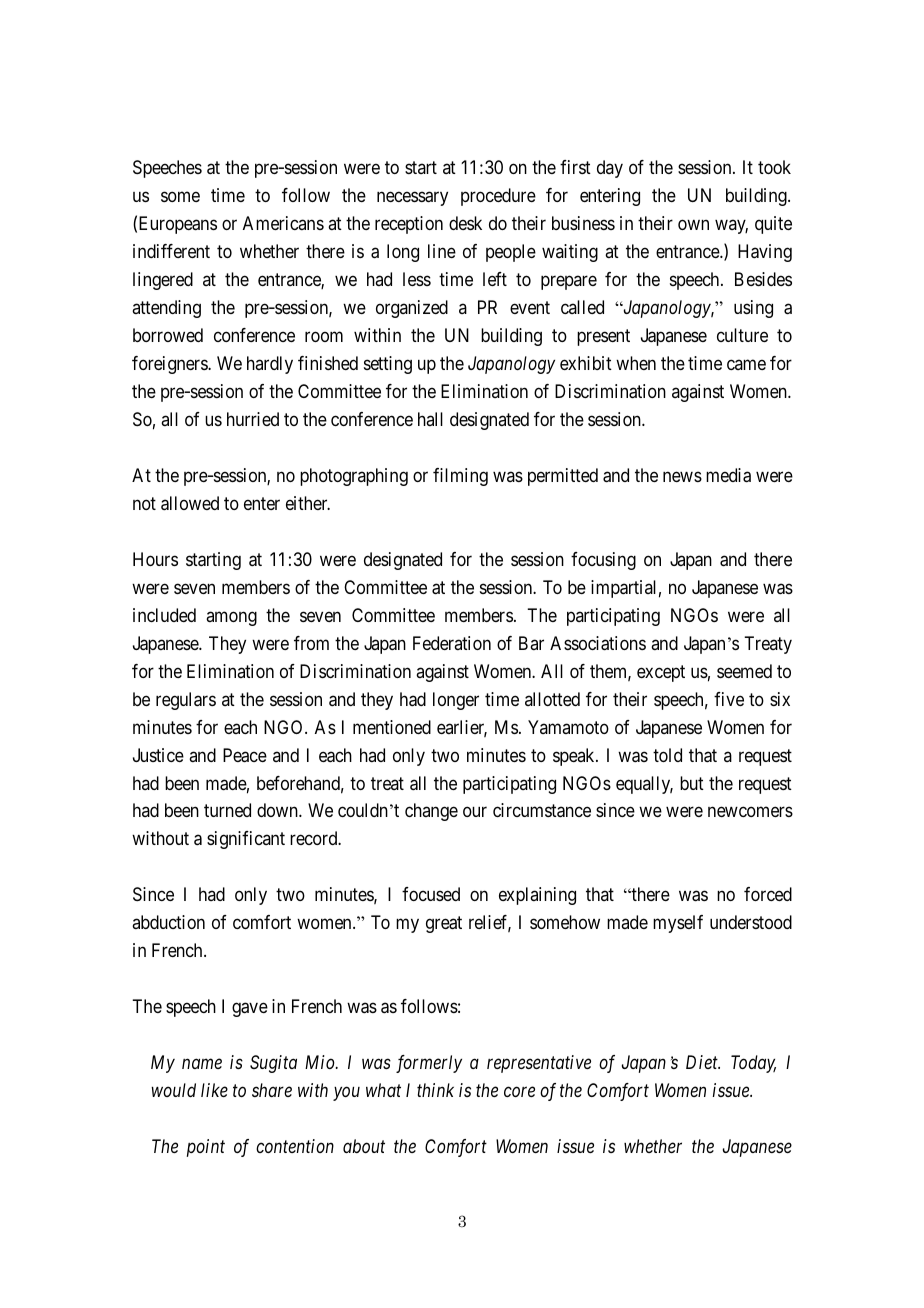 This image has height=1308, width=924. Describe the element at coordinates (744, 671) in the image. I see `seemed` at that location.
